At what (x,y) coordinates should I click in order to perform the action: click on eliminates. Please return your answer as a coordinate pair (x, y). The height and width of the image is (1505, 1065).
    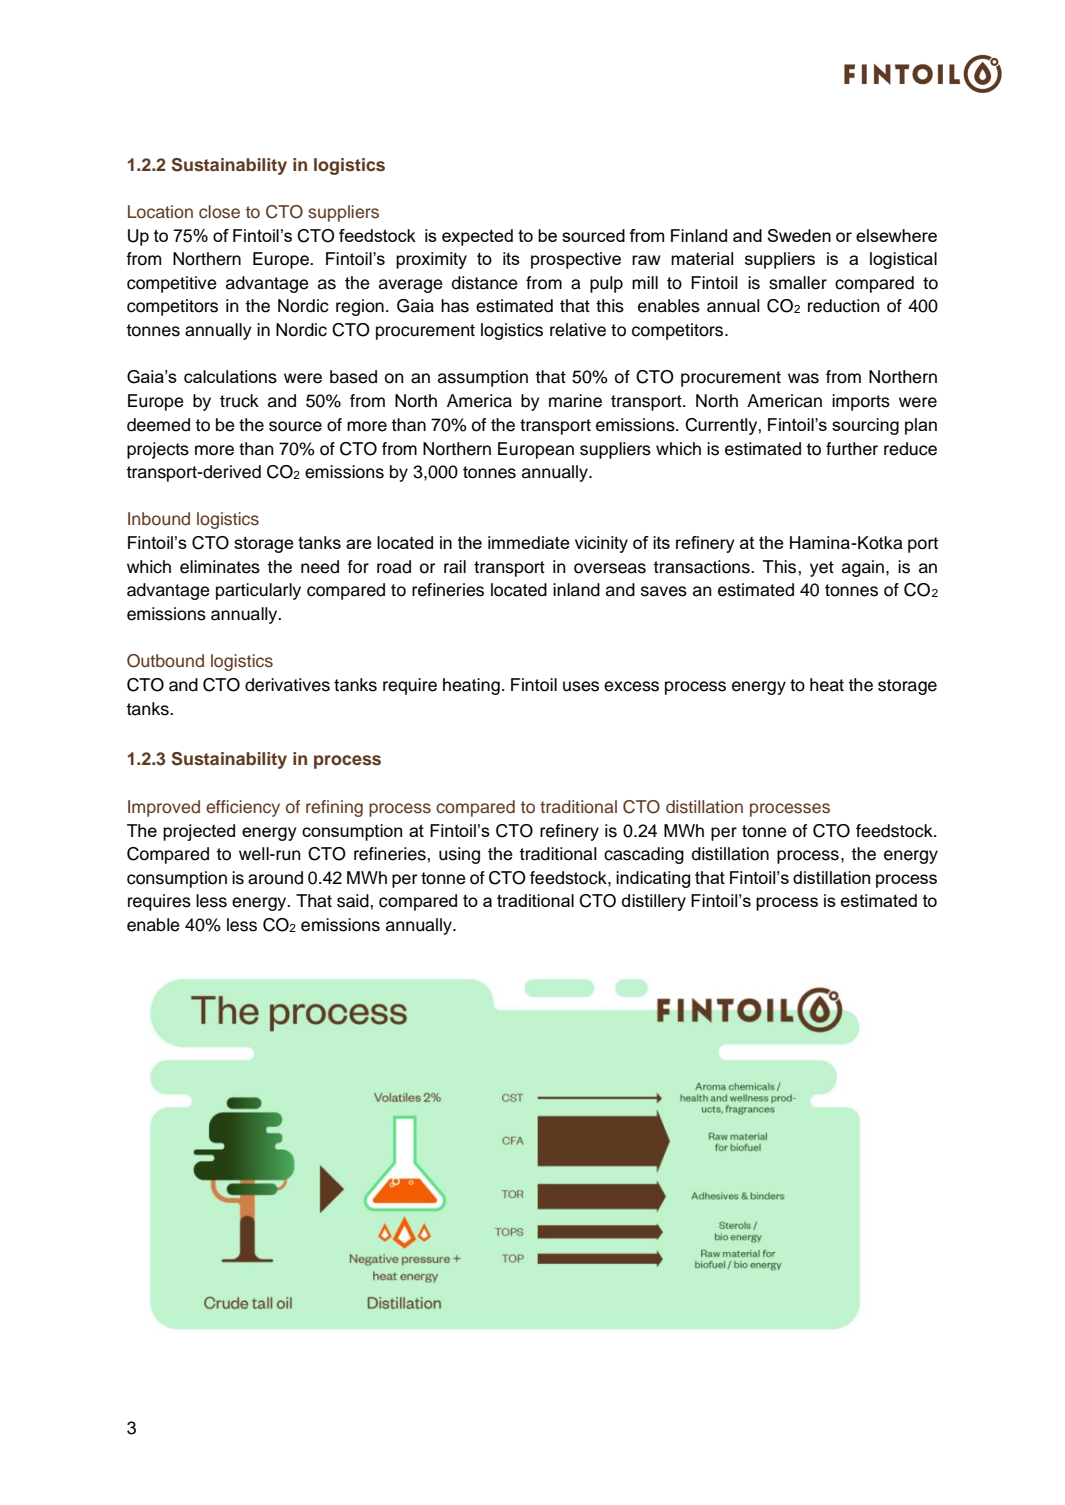
    Looking at the image, I should click on (220, 567).
